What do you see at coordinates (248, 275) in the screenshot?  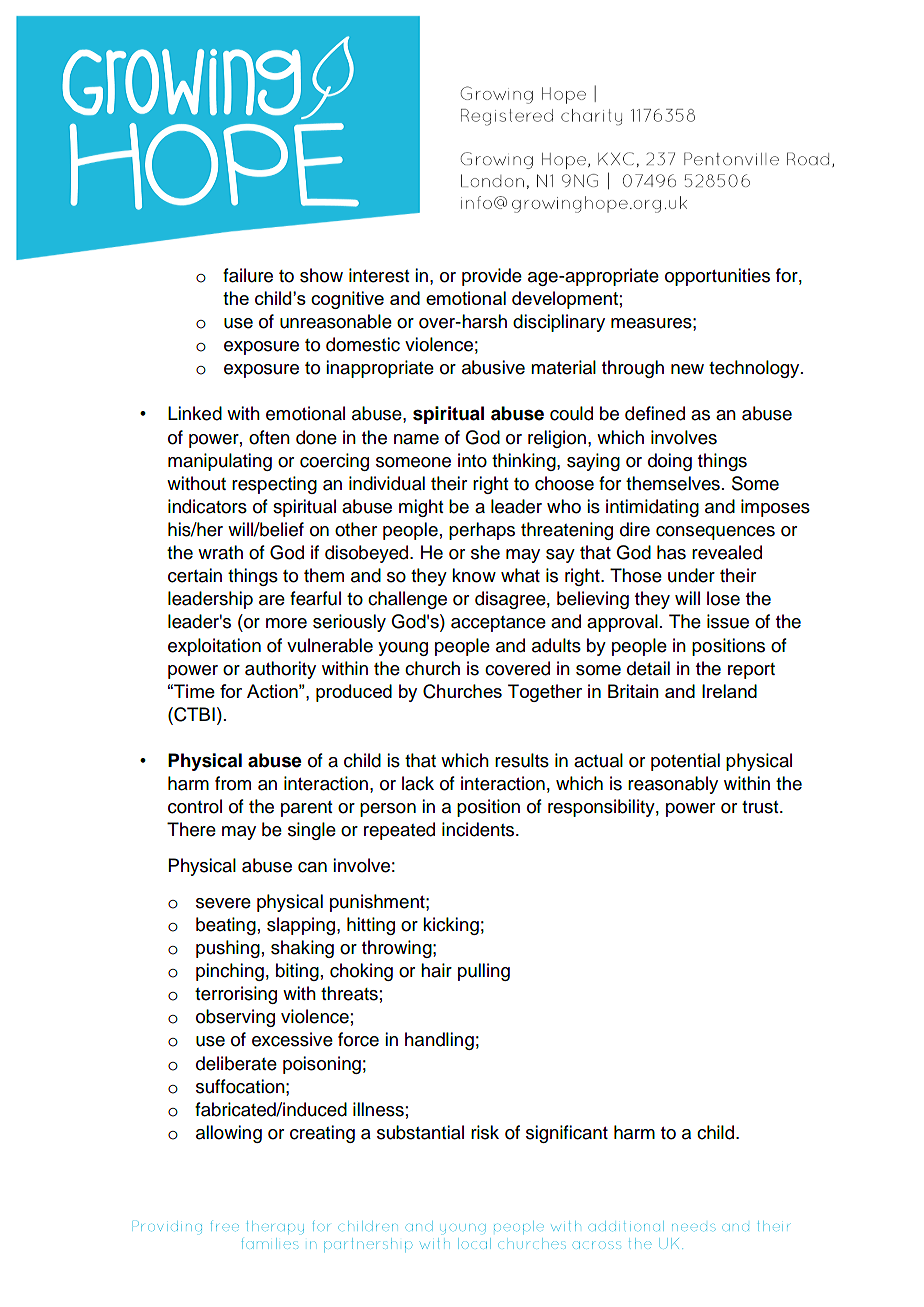 I see `failure` at bounding box center [248, 275].
